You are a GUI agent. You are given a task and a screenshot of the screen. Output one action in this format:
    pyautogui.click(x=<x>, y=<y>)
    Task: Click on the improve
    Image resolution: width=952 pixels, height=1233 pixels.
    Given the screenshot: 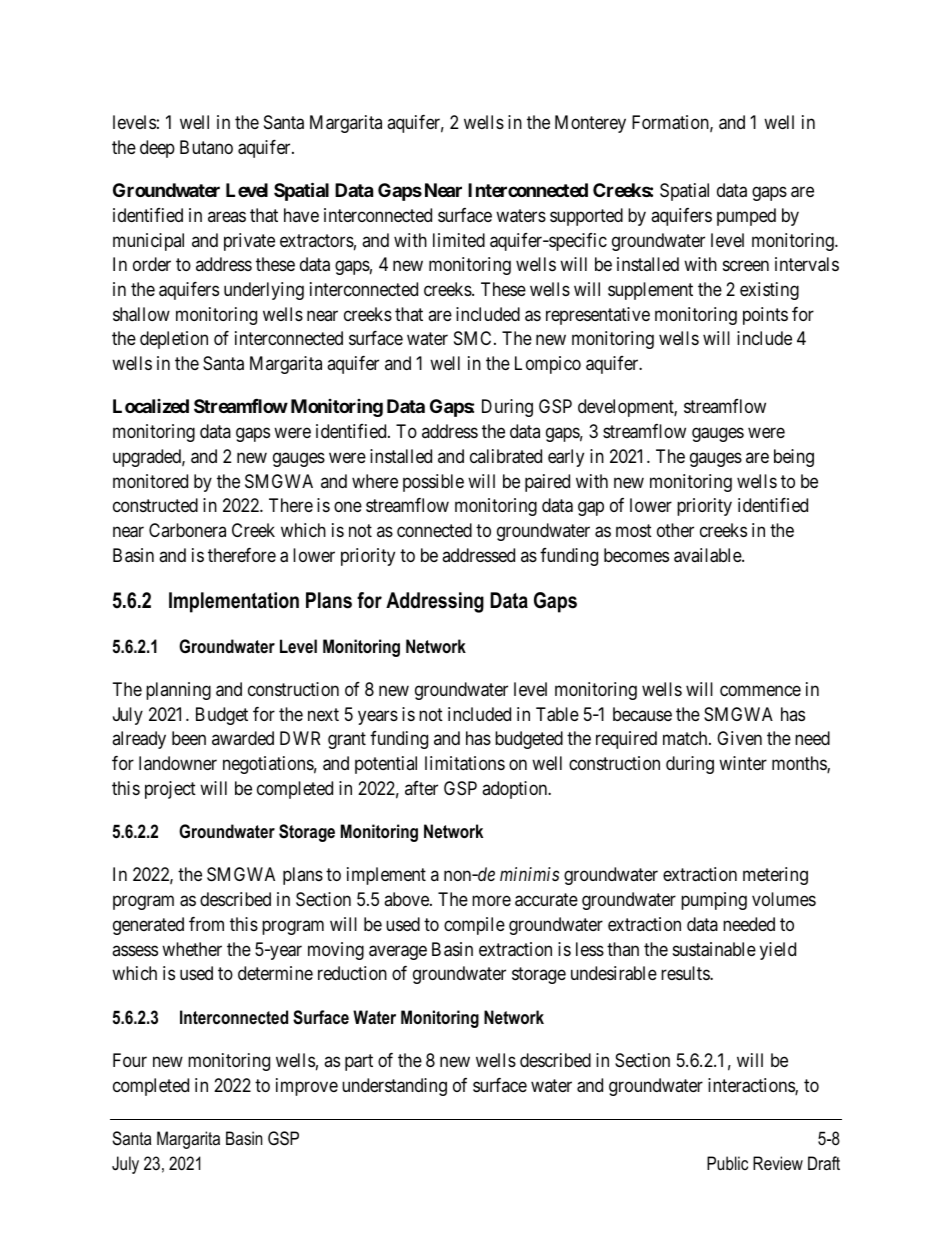 What is the action you would take?
    pyautogui.click(x=307, y=1087)
